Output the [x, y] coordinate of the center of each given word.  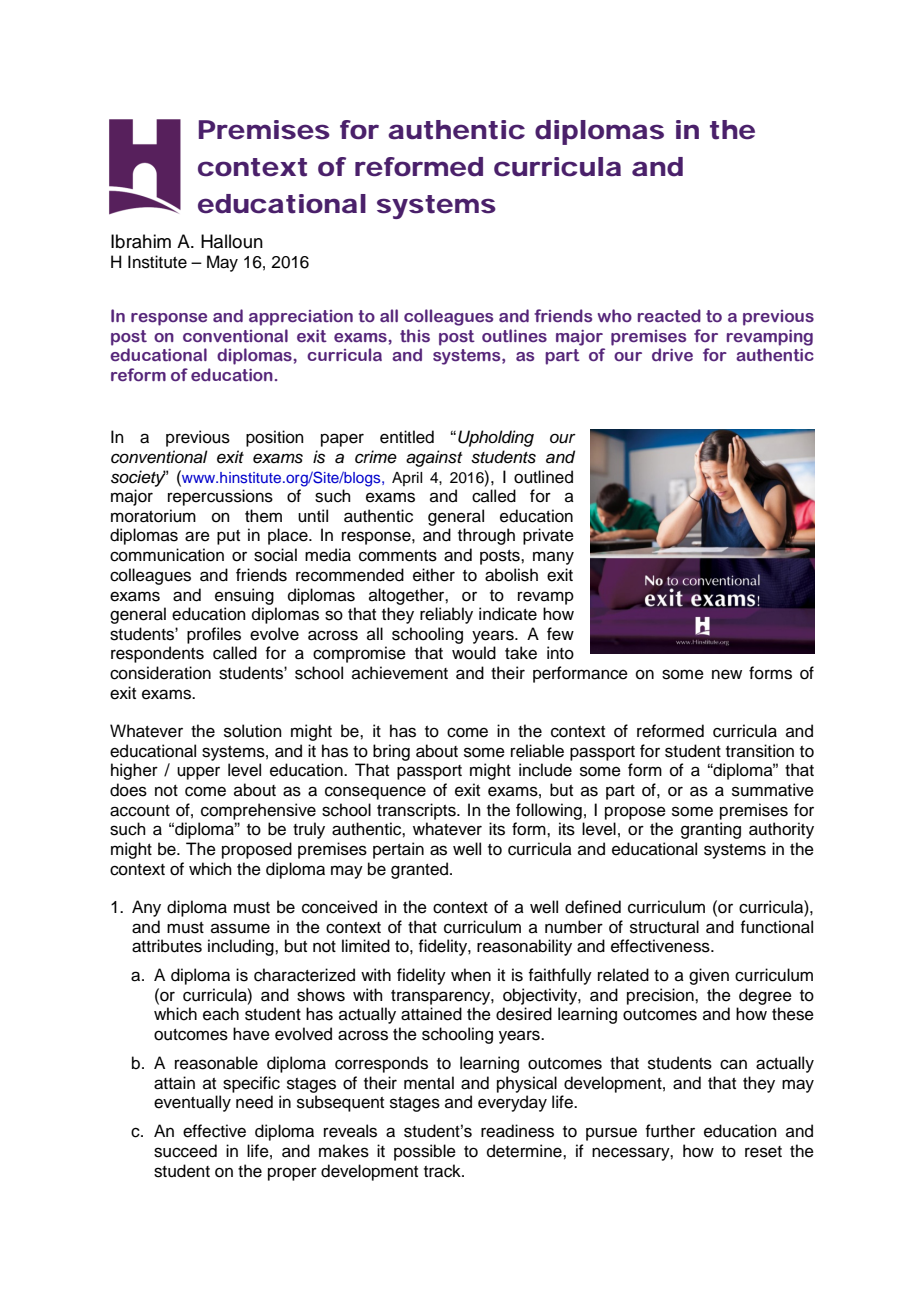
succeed [185, 1151]
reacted [669, 316]
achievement [400, 673]
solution [253, 731]
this [415, 335]
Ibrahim [141, 241]
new [727, 674]
